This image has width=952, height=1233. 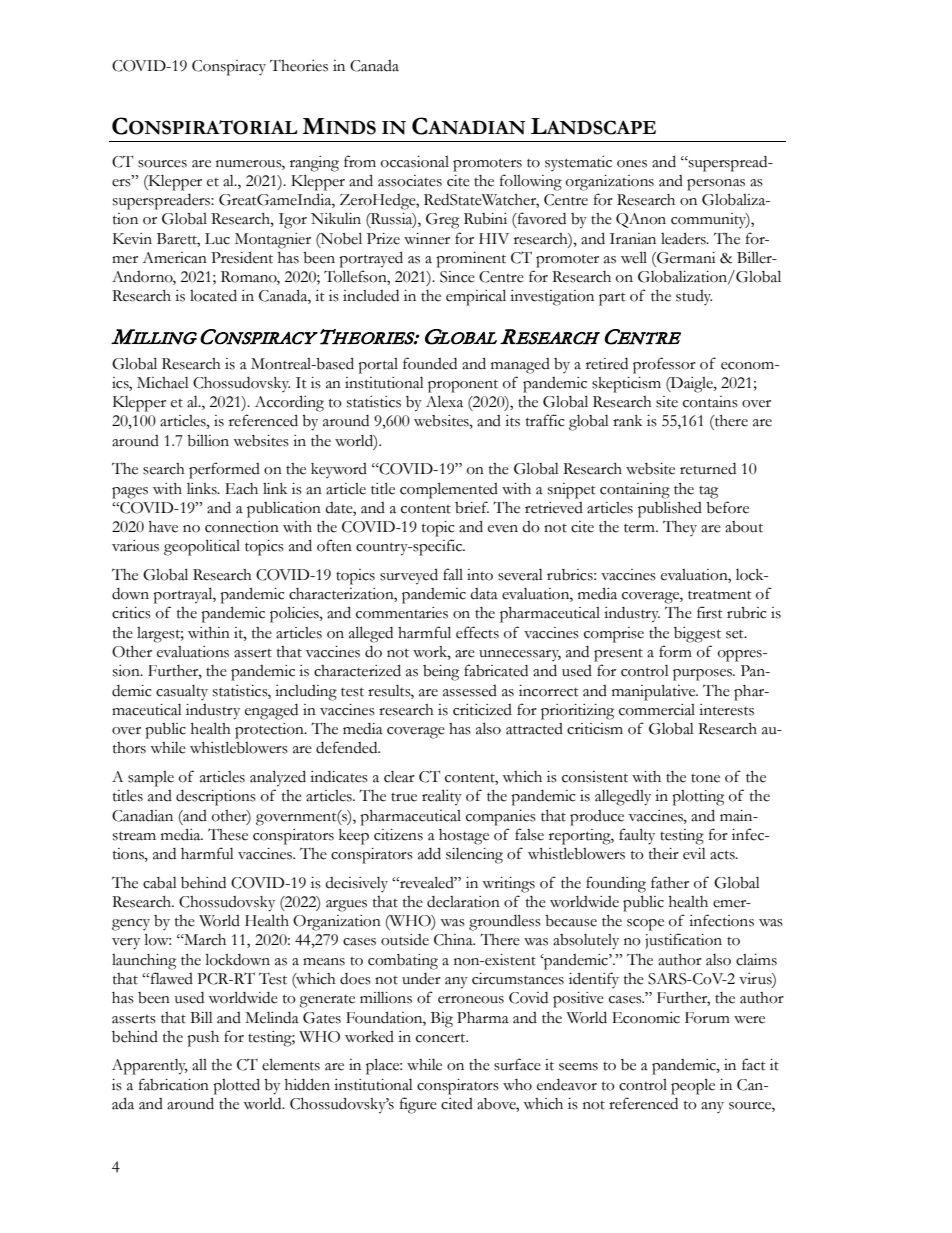 What do you see at coordinates (716, 185) in the image?
I see `personas` at bounding box center [716, 185].
